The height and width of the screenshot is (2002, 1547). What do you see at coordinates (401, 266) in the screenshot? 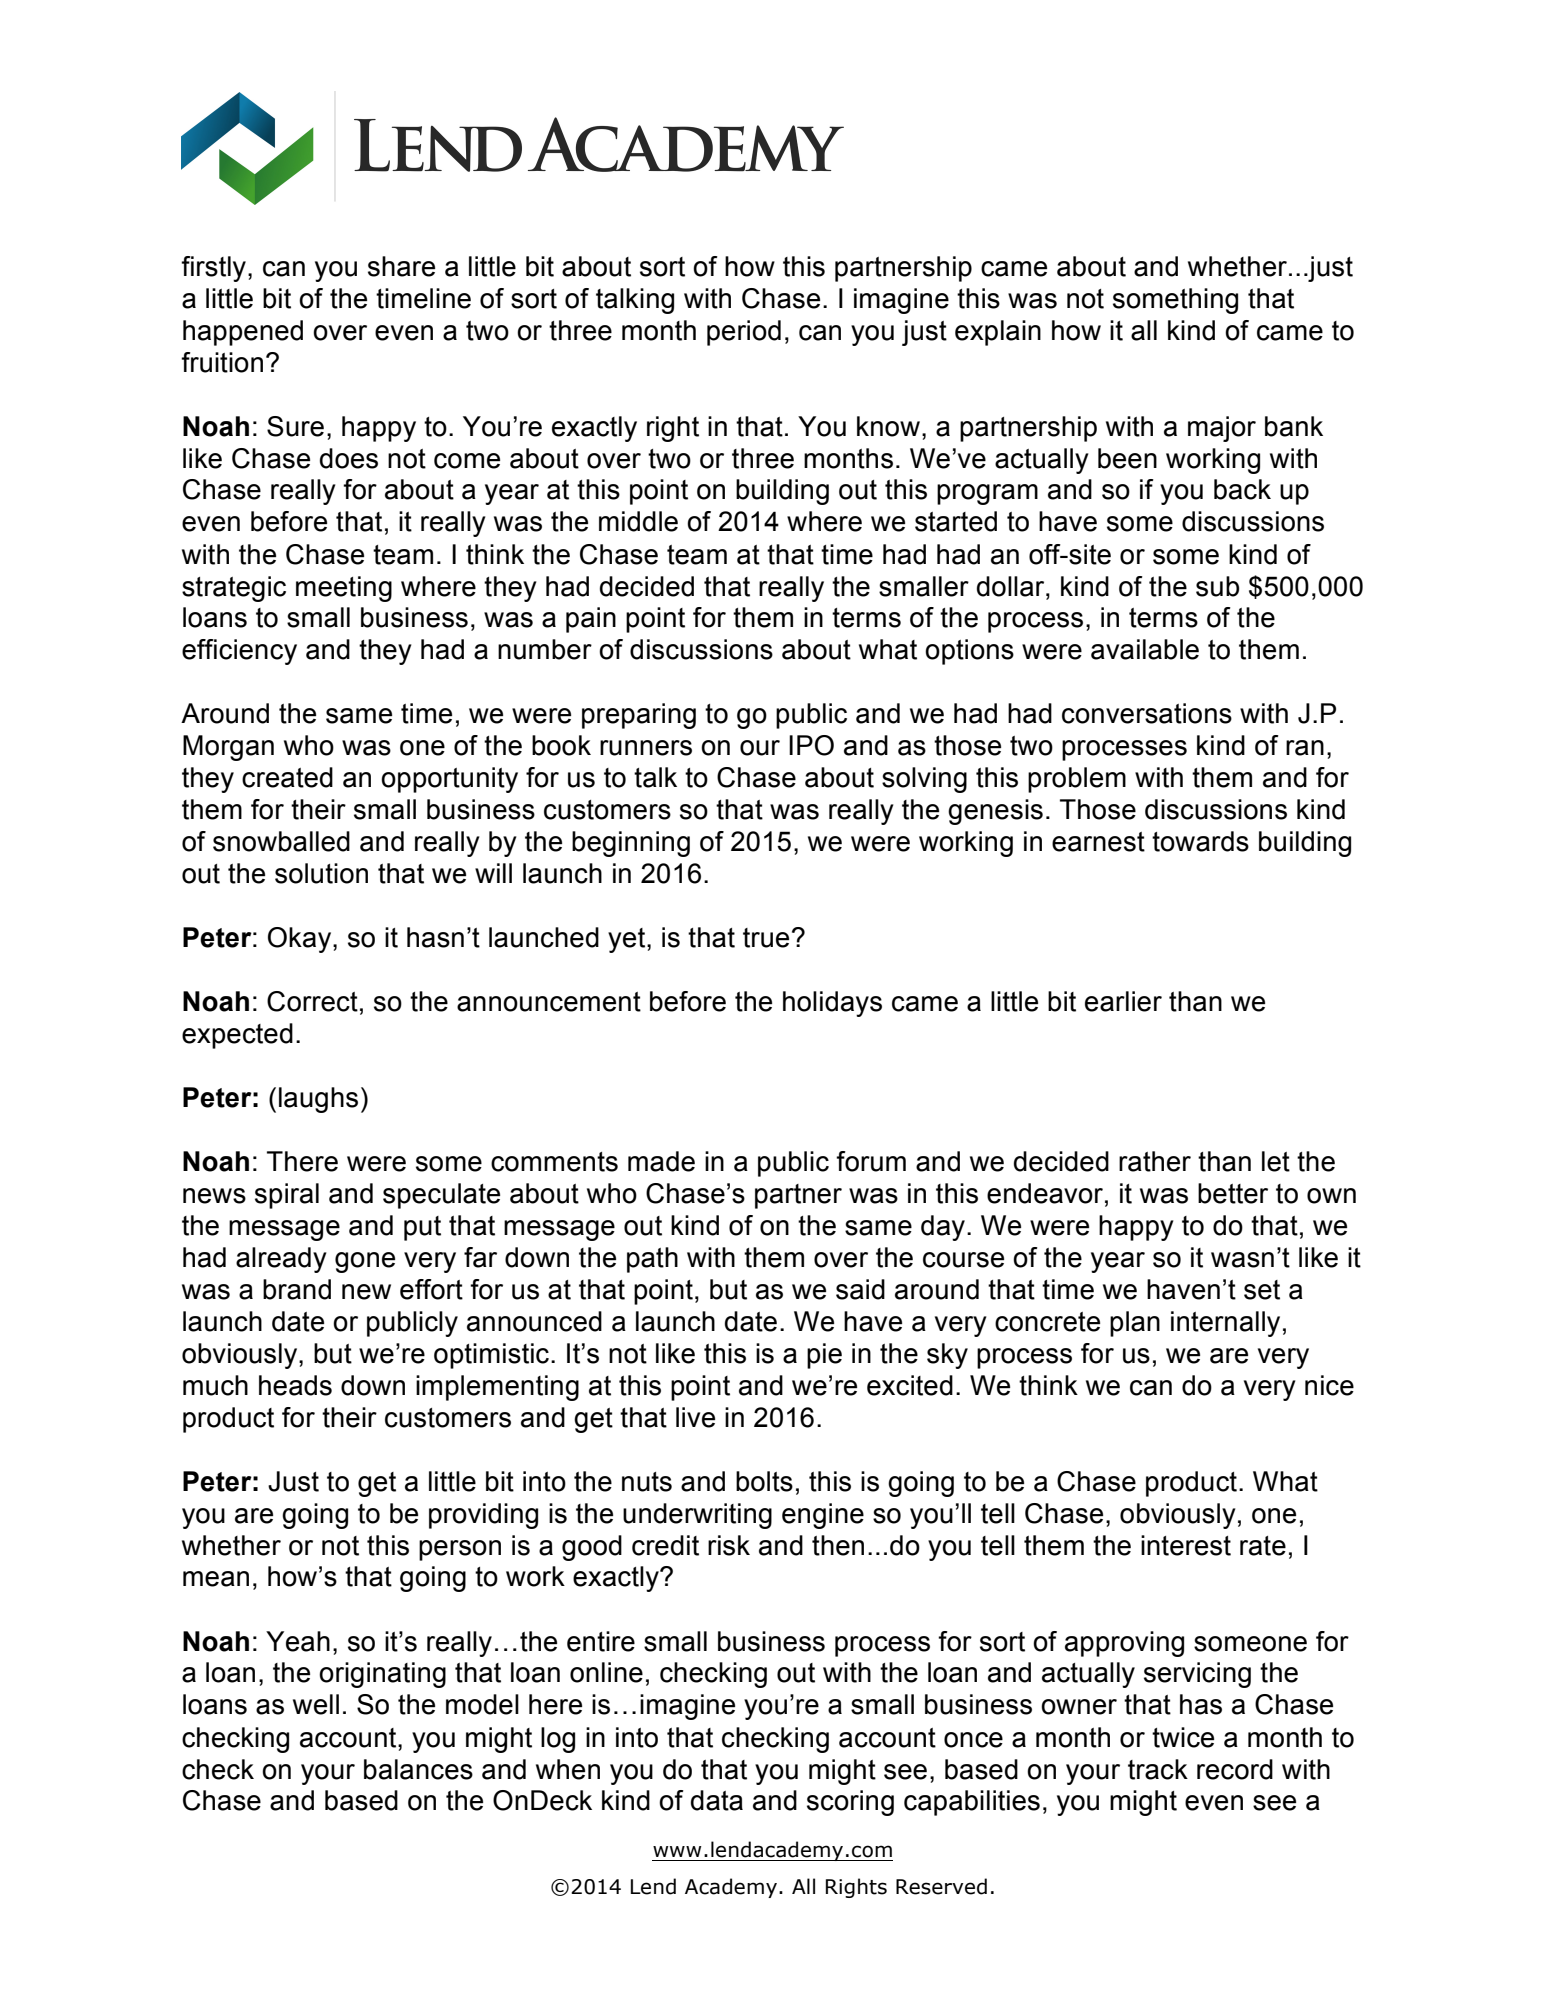
I see `share` at bounding box center [401, 266].
